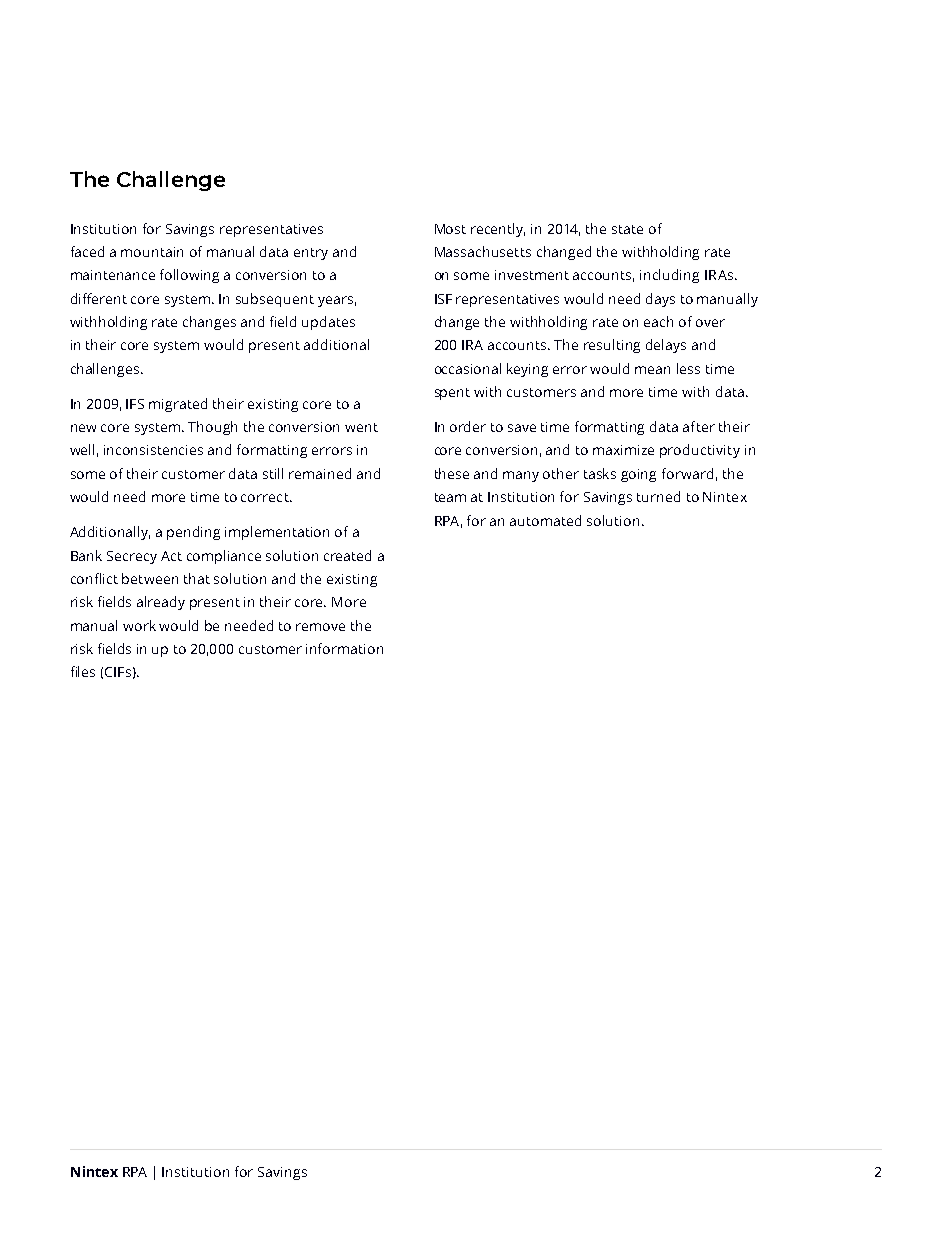 This screenshot has width=952, height=1233. Describe the element at coordinates (212, 428) in the screenshot. I see `Though` at that location.
